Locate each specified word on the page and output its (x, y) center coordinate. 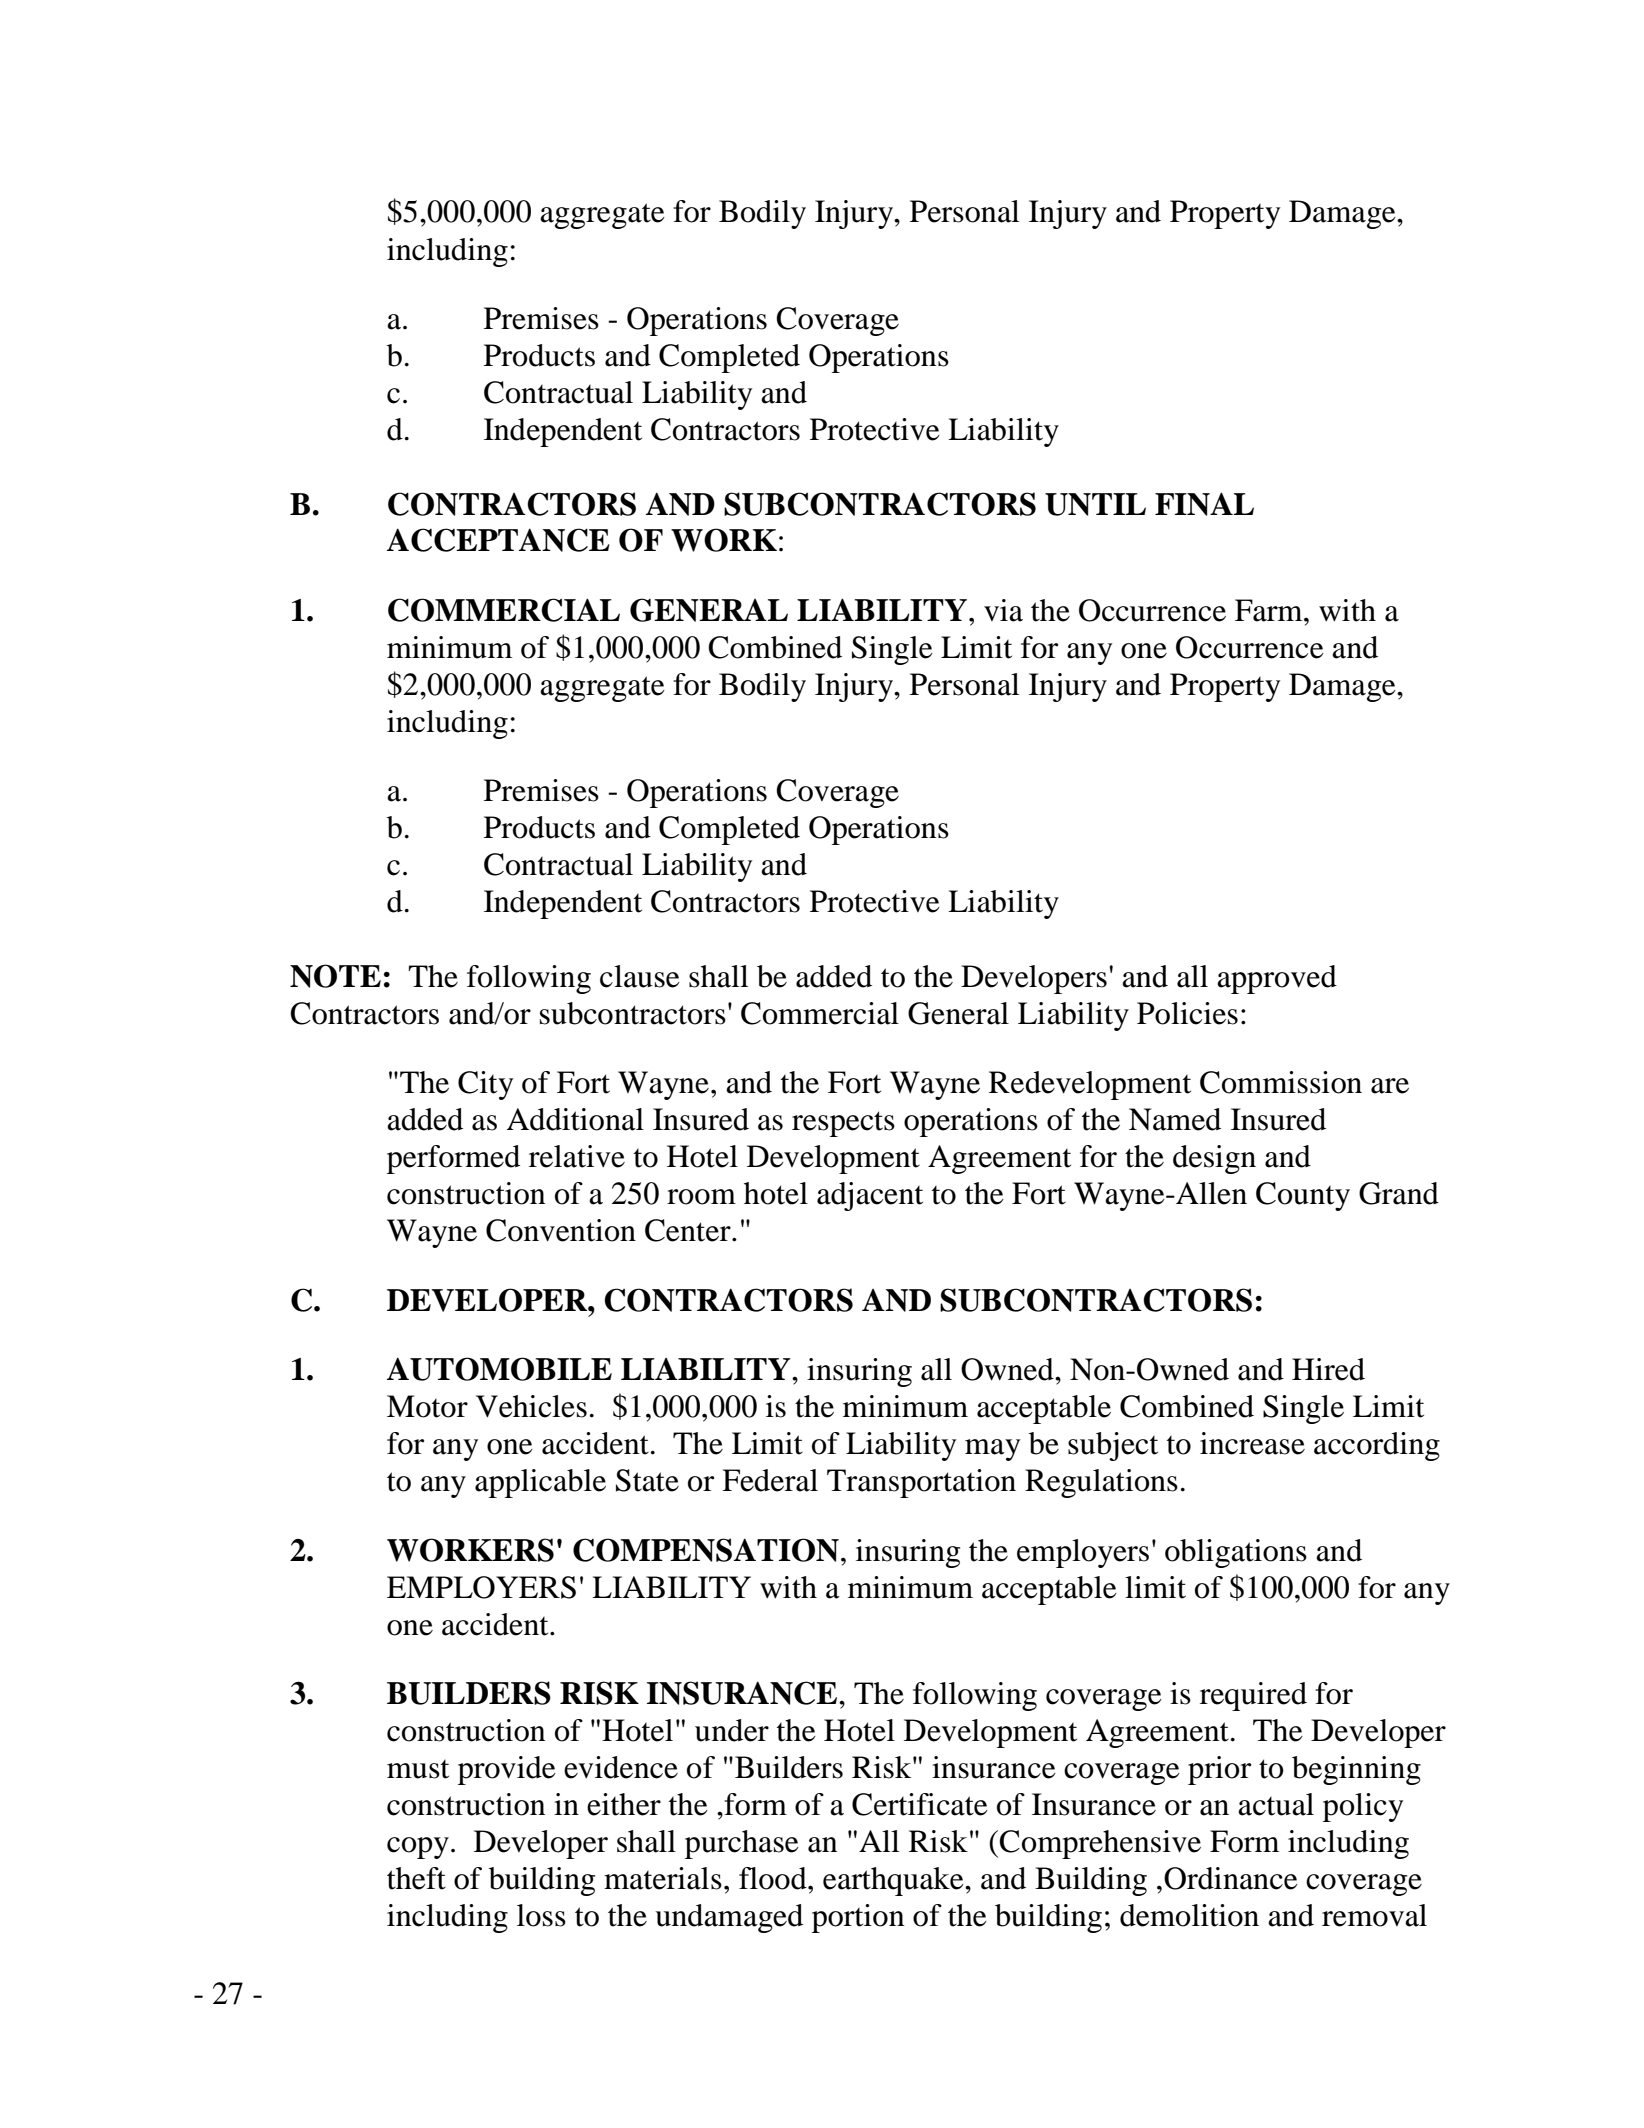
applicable (540, 1483)
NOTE (335, 976)
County (1303, 1196)
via (1003, 610)
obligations (1236, 1553)
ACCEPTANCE (498, 540)
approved (1277, 979)
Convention (561, 1230)
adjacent (870, 1196)
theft (416, 1878)
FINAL (1204, 504)
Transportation (921, 1483)
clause (640, 976)
